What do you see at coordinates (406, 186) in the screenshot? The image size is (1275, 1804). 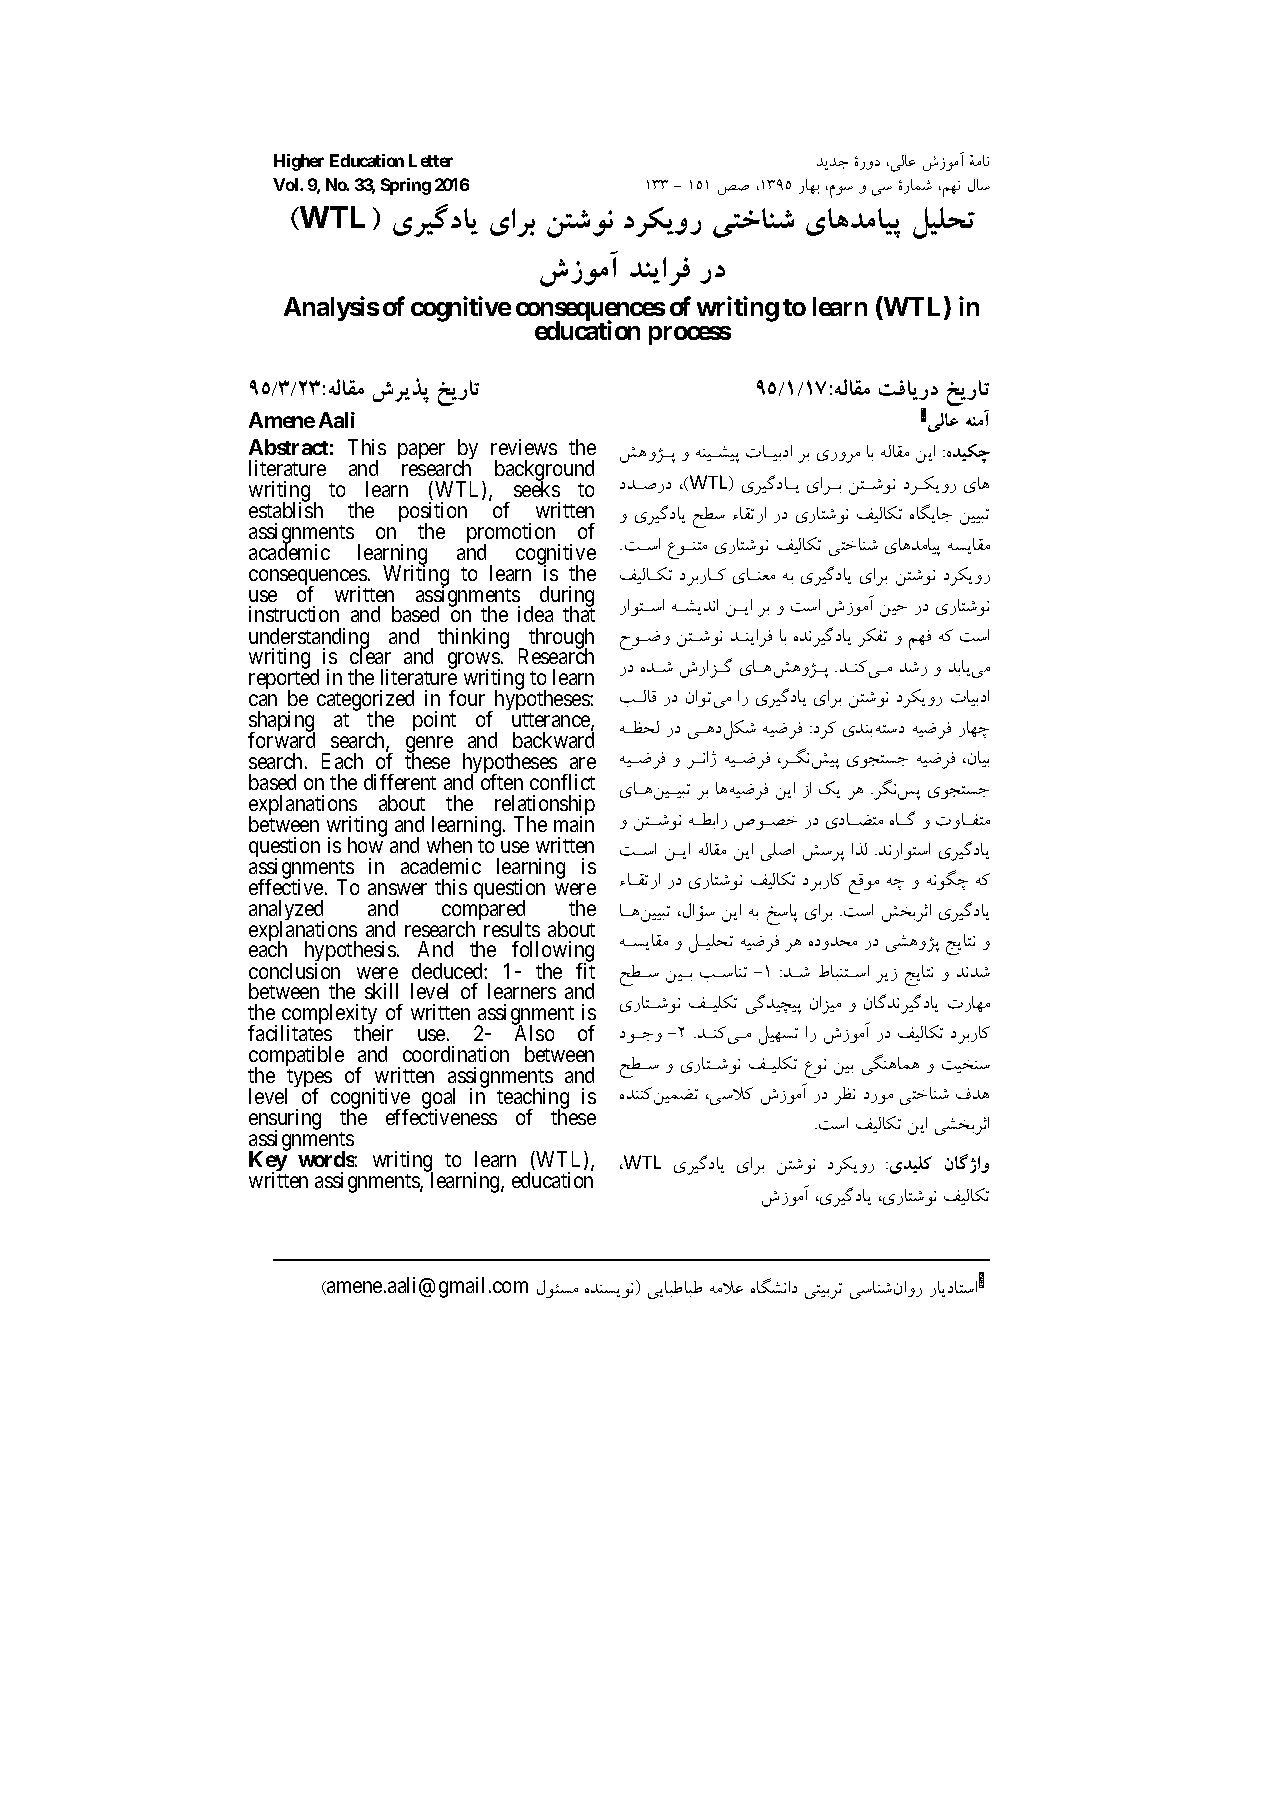 I see `Spring` at bounding box center [406, 186].
